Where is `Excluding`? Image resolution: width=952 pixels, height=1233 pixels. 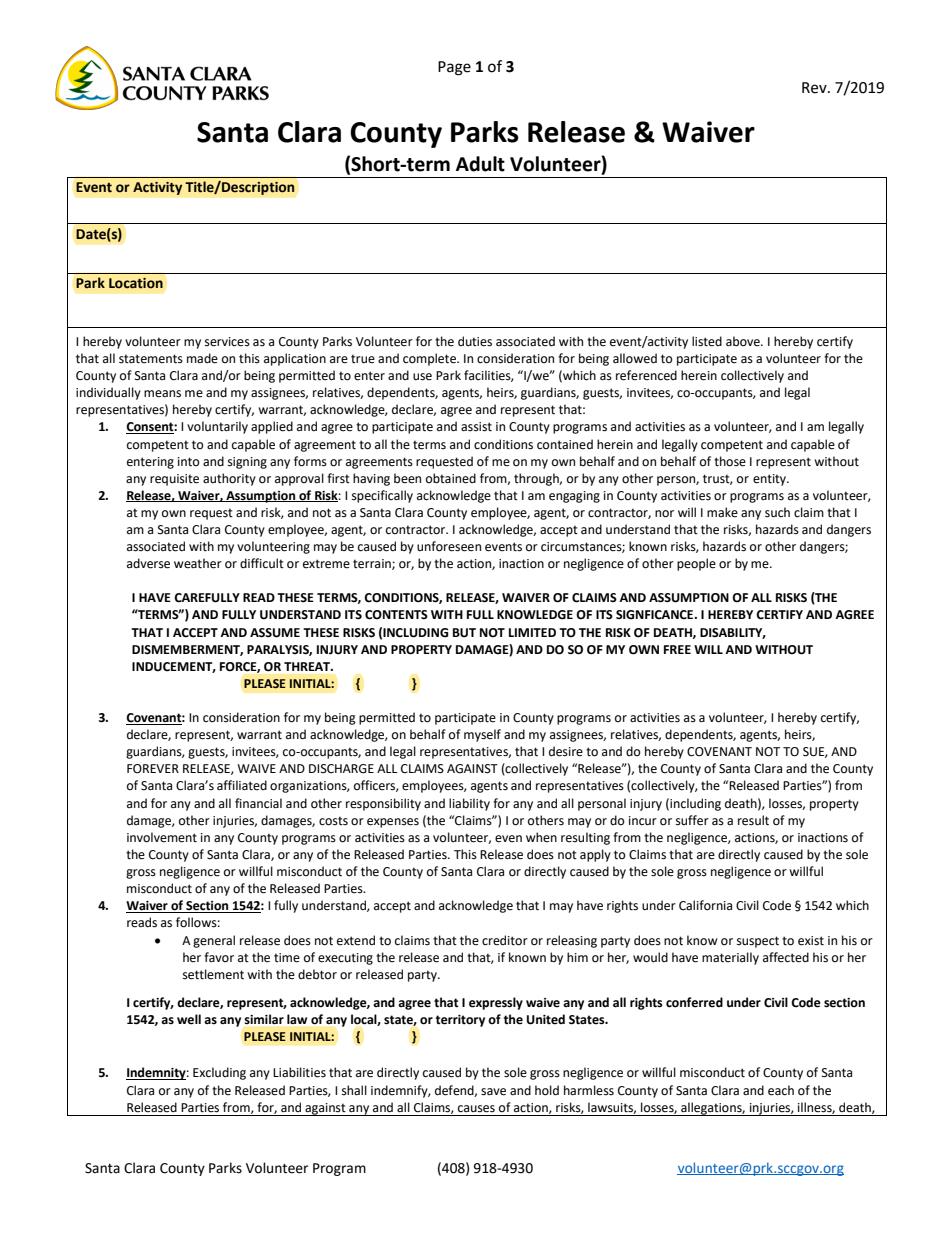 Excluding is located at coordinates (219, 1073).
